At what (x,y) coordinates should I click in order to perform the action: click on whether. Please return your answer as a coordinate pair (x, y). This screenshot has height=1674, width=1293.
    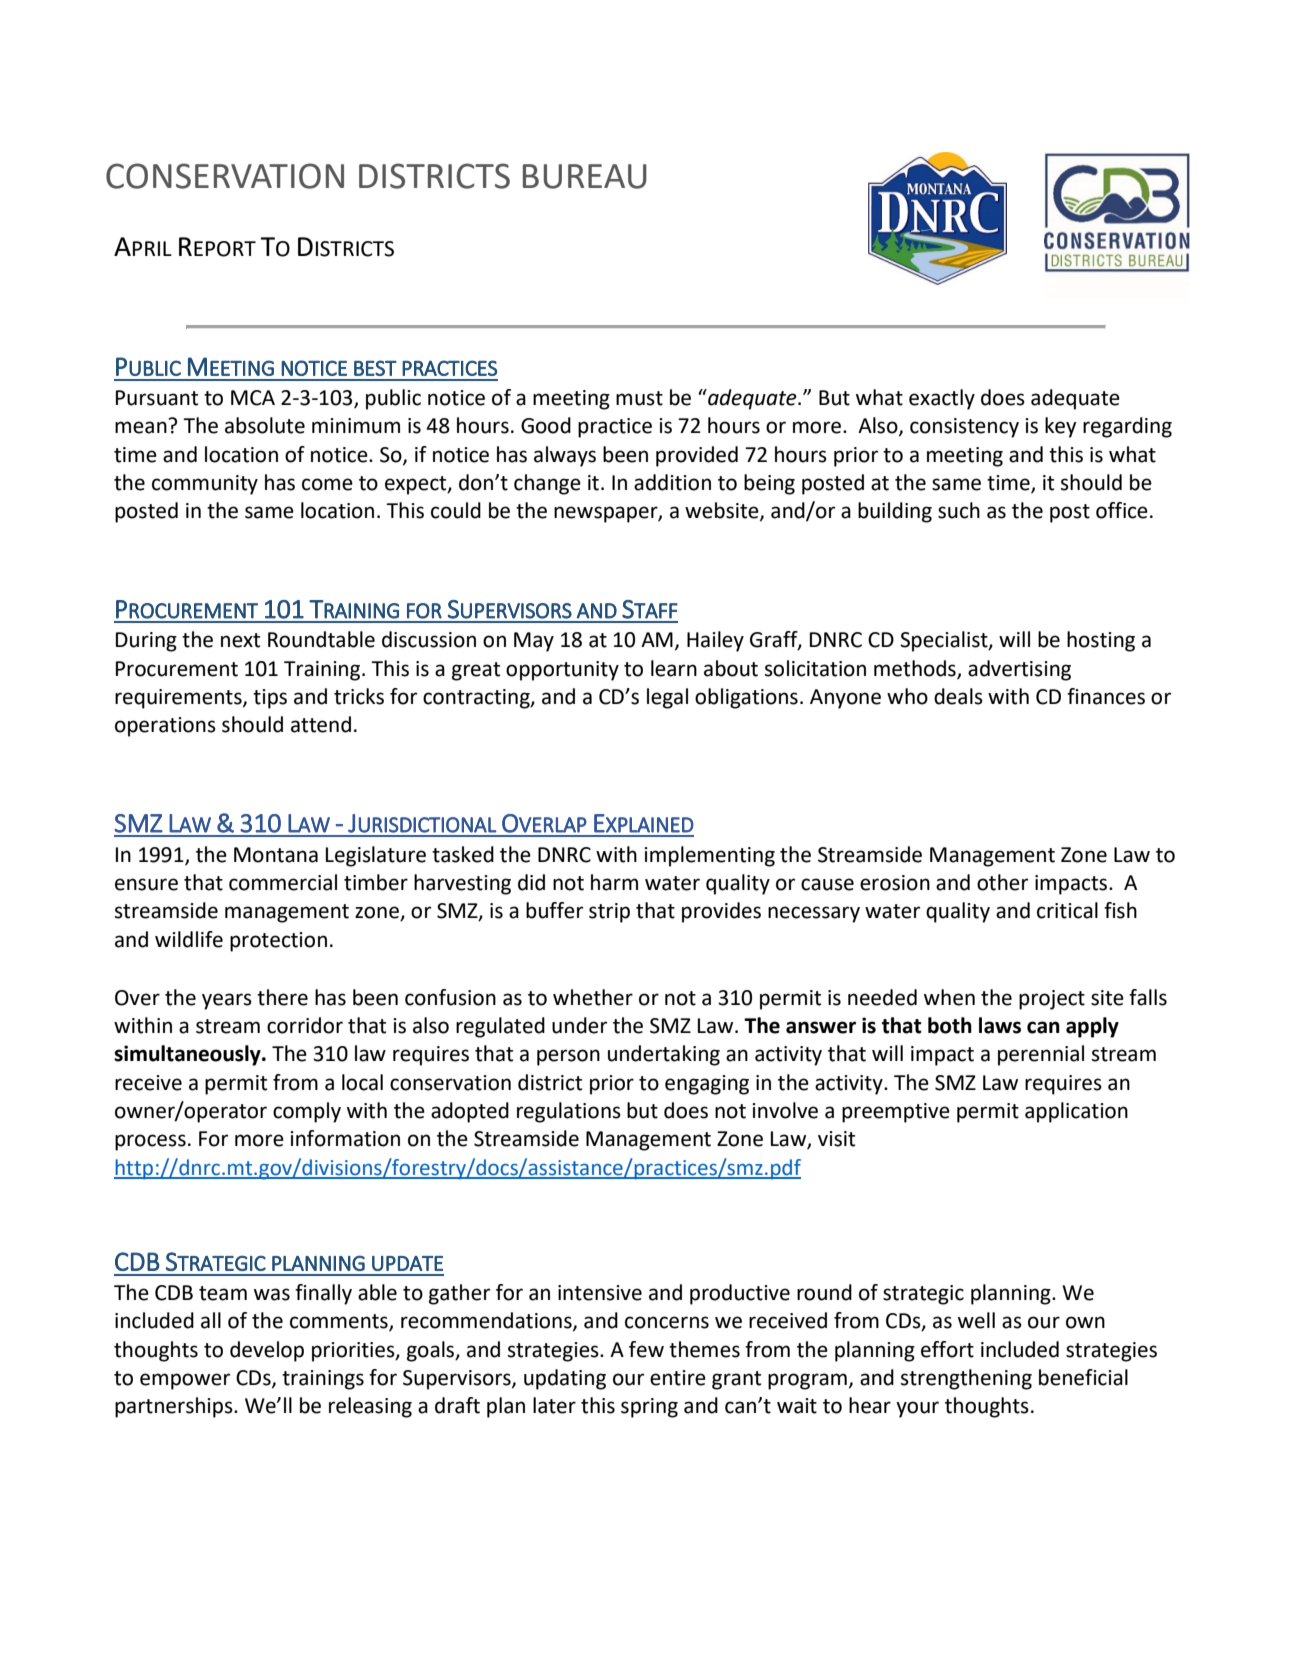
    Looking at the image, I should click on (593, 997).
